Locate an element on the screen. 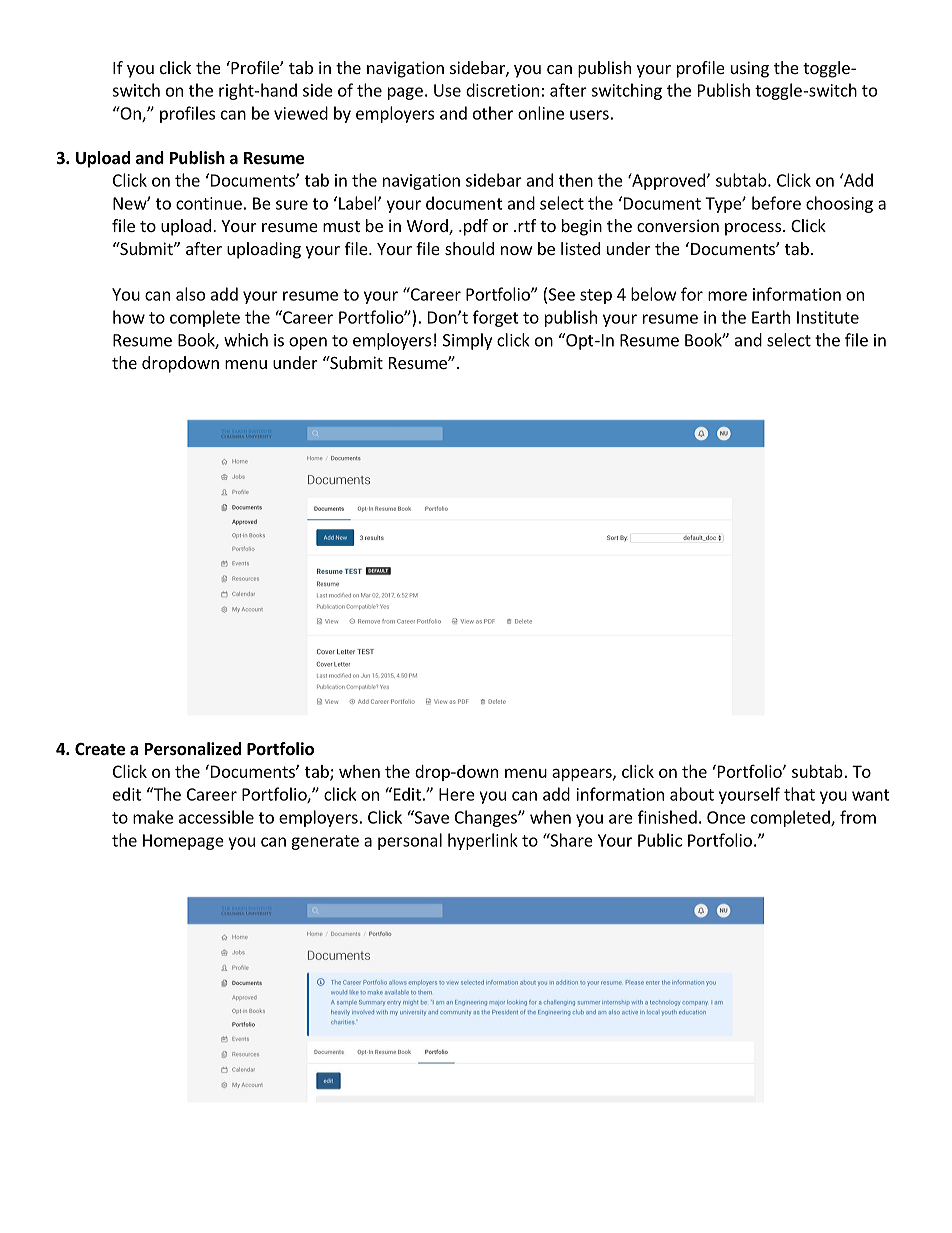  Here is located at coordinates (457, 794).
